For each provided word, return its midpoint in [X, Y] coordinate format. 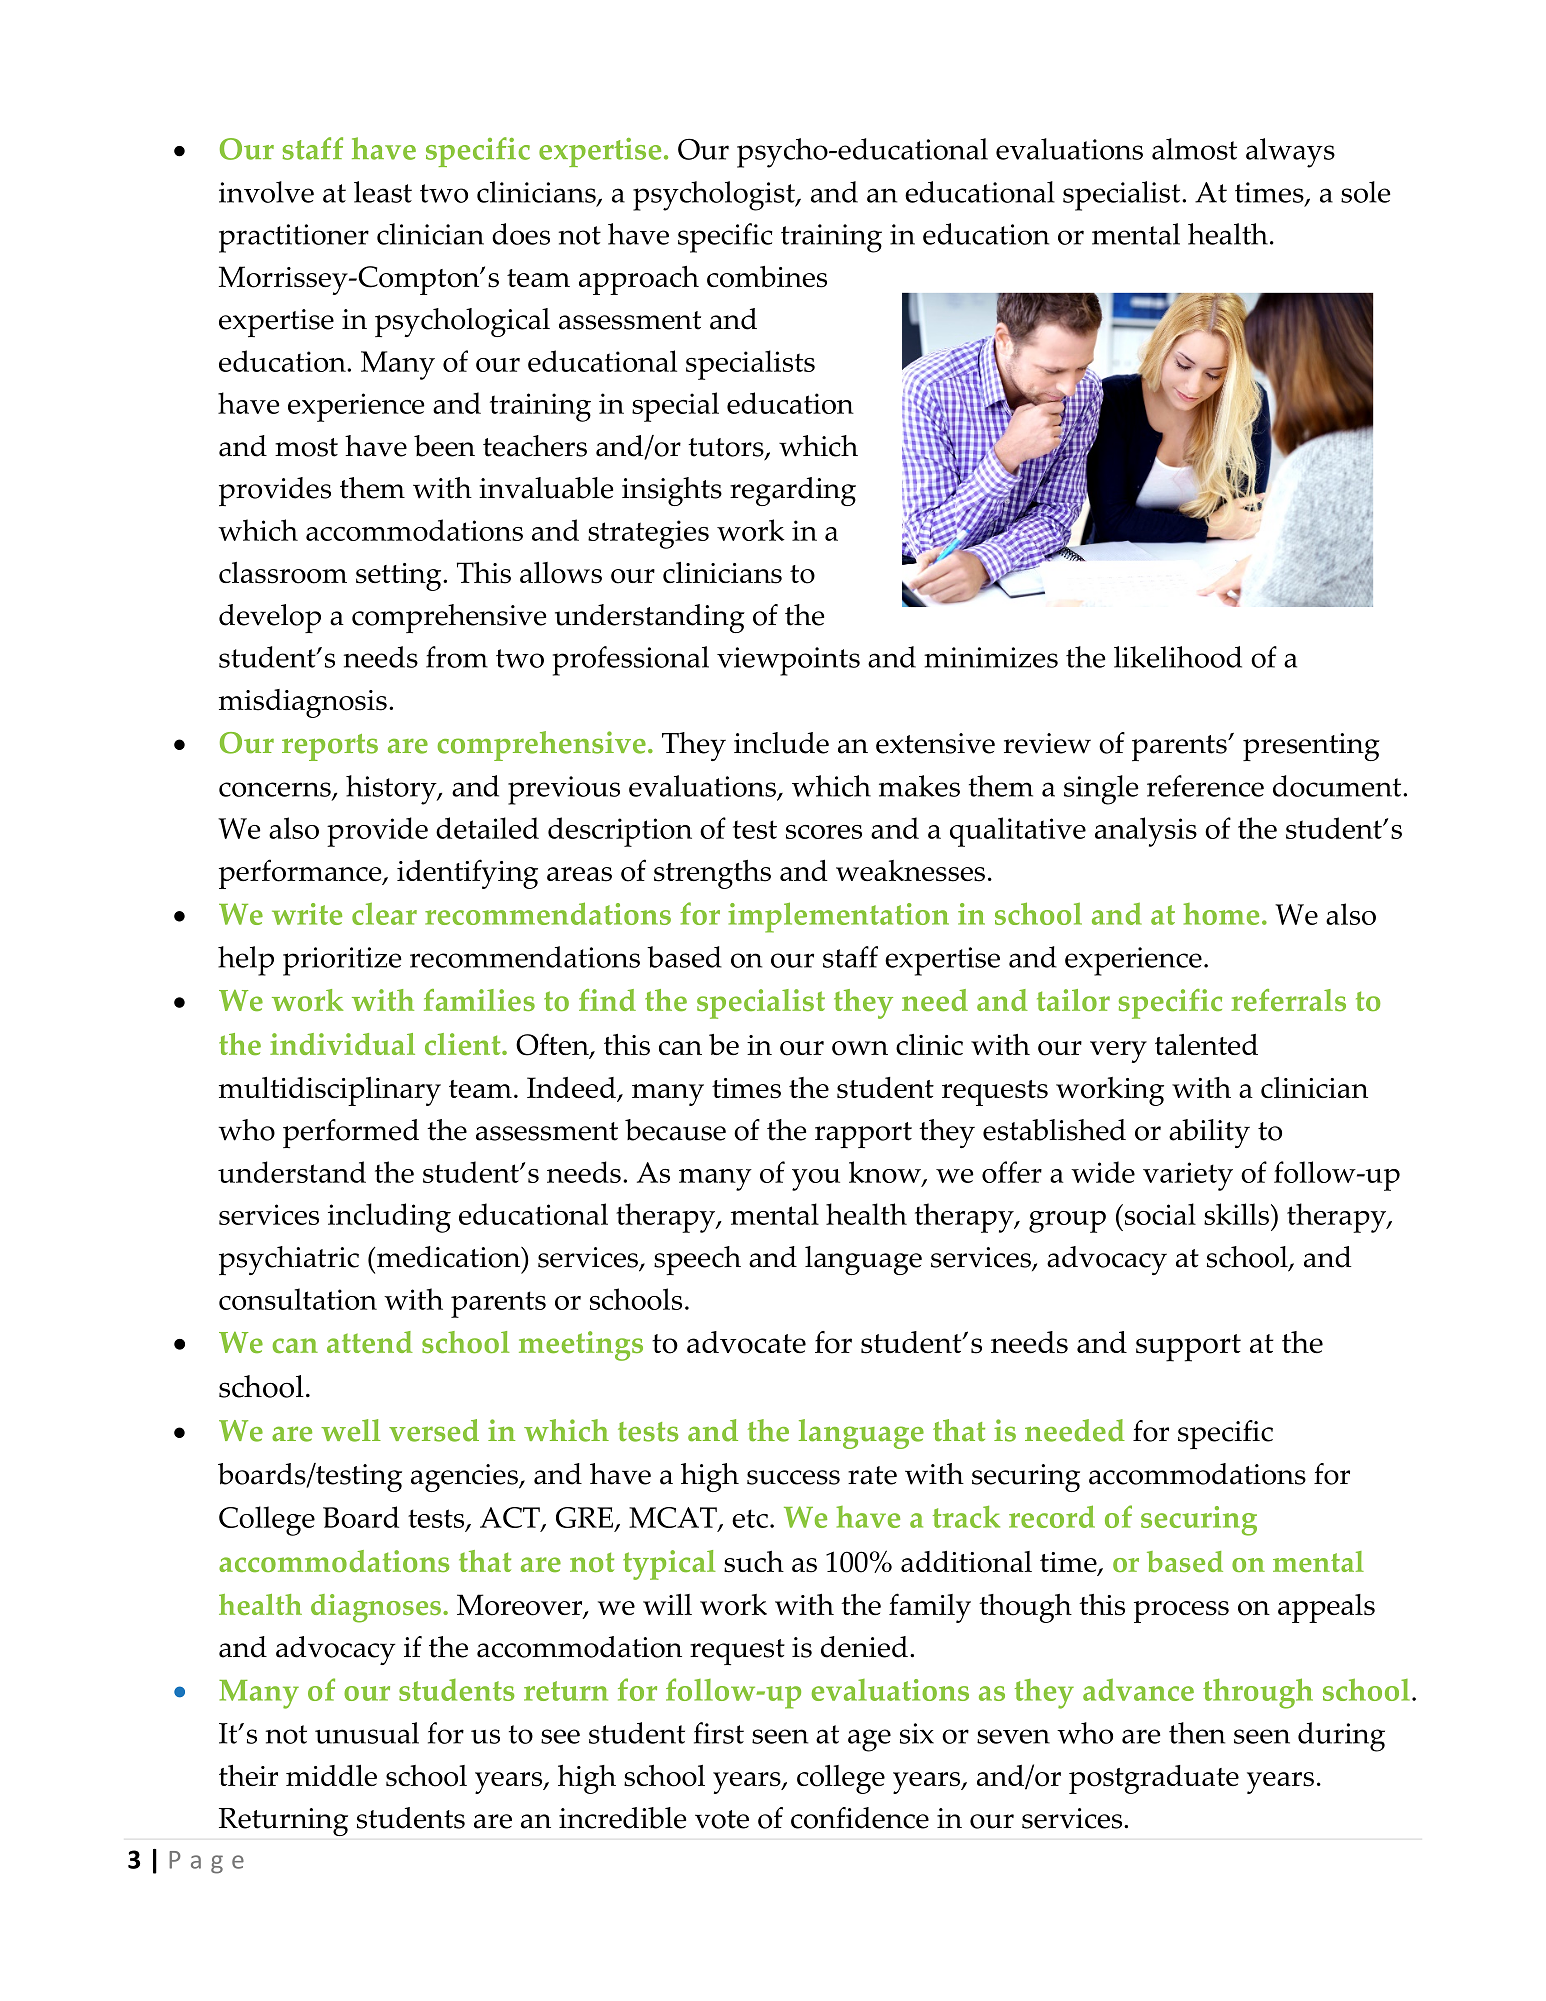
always [1290, 153]
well [351, 1430]
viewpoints [788, 661]
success [793, 1477]
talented [1206, 1044]
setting [400, 577]
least [383, 192]
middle [331, 1775]
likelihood [1178, 657]
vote [722, 1819]
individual [342, 1044]
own [860, 1048]
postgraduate [1154, 1779]
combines [767, 277]
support [1188, 1348]
